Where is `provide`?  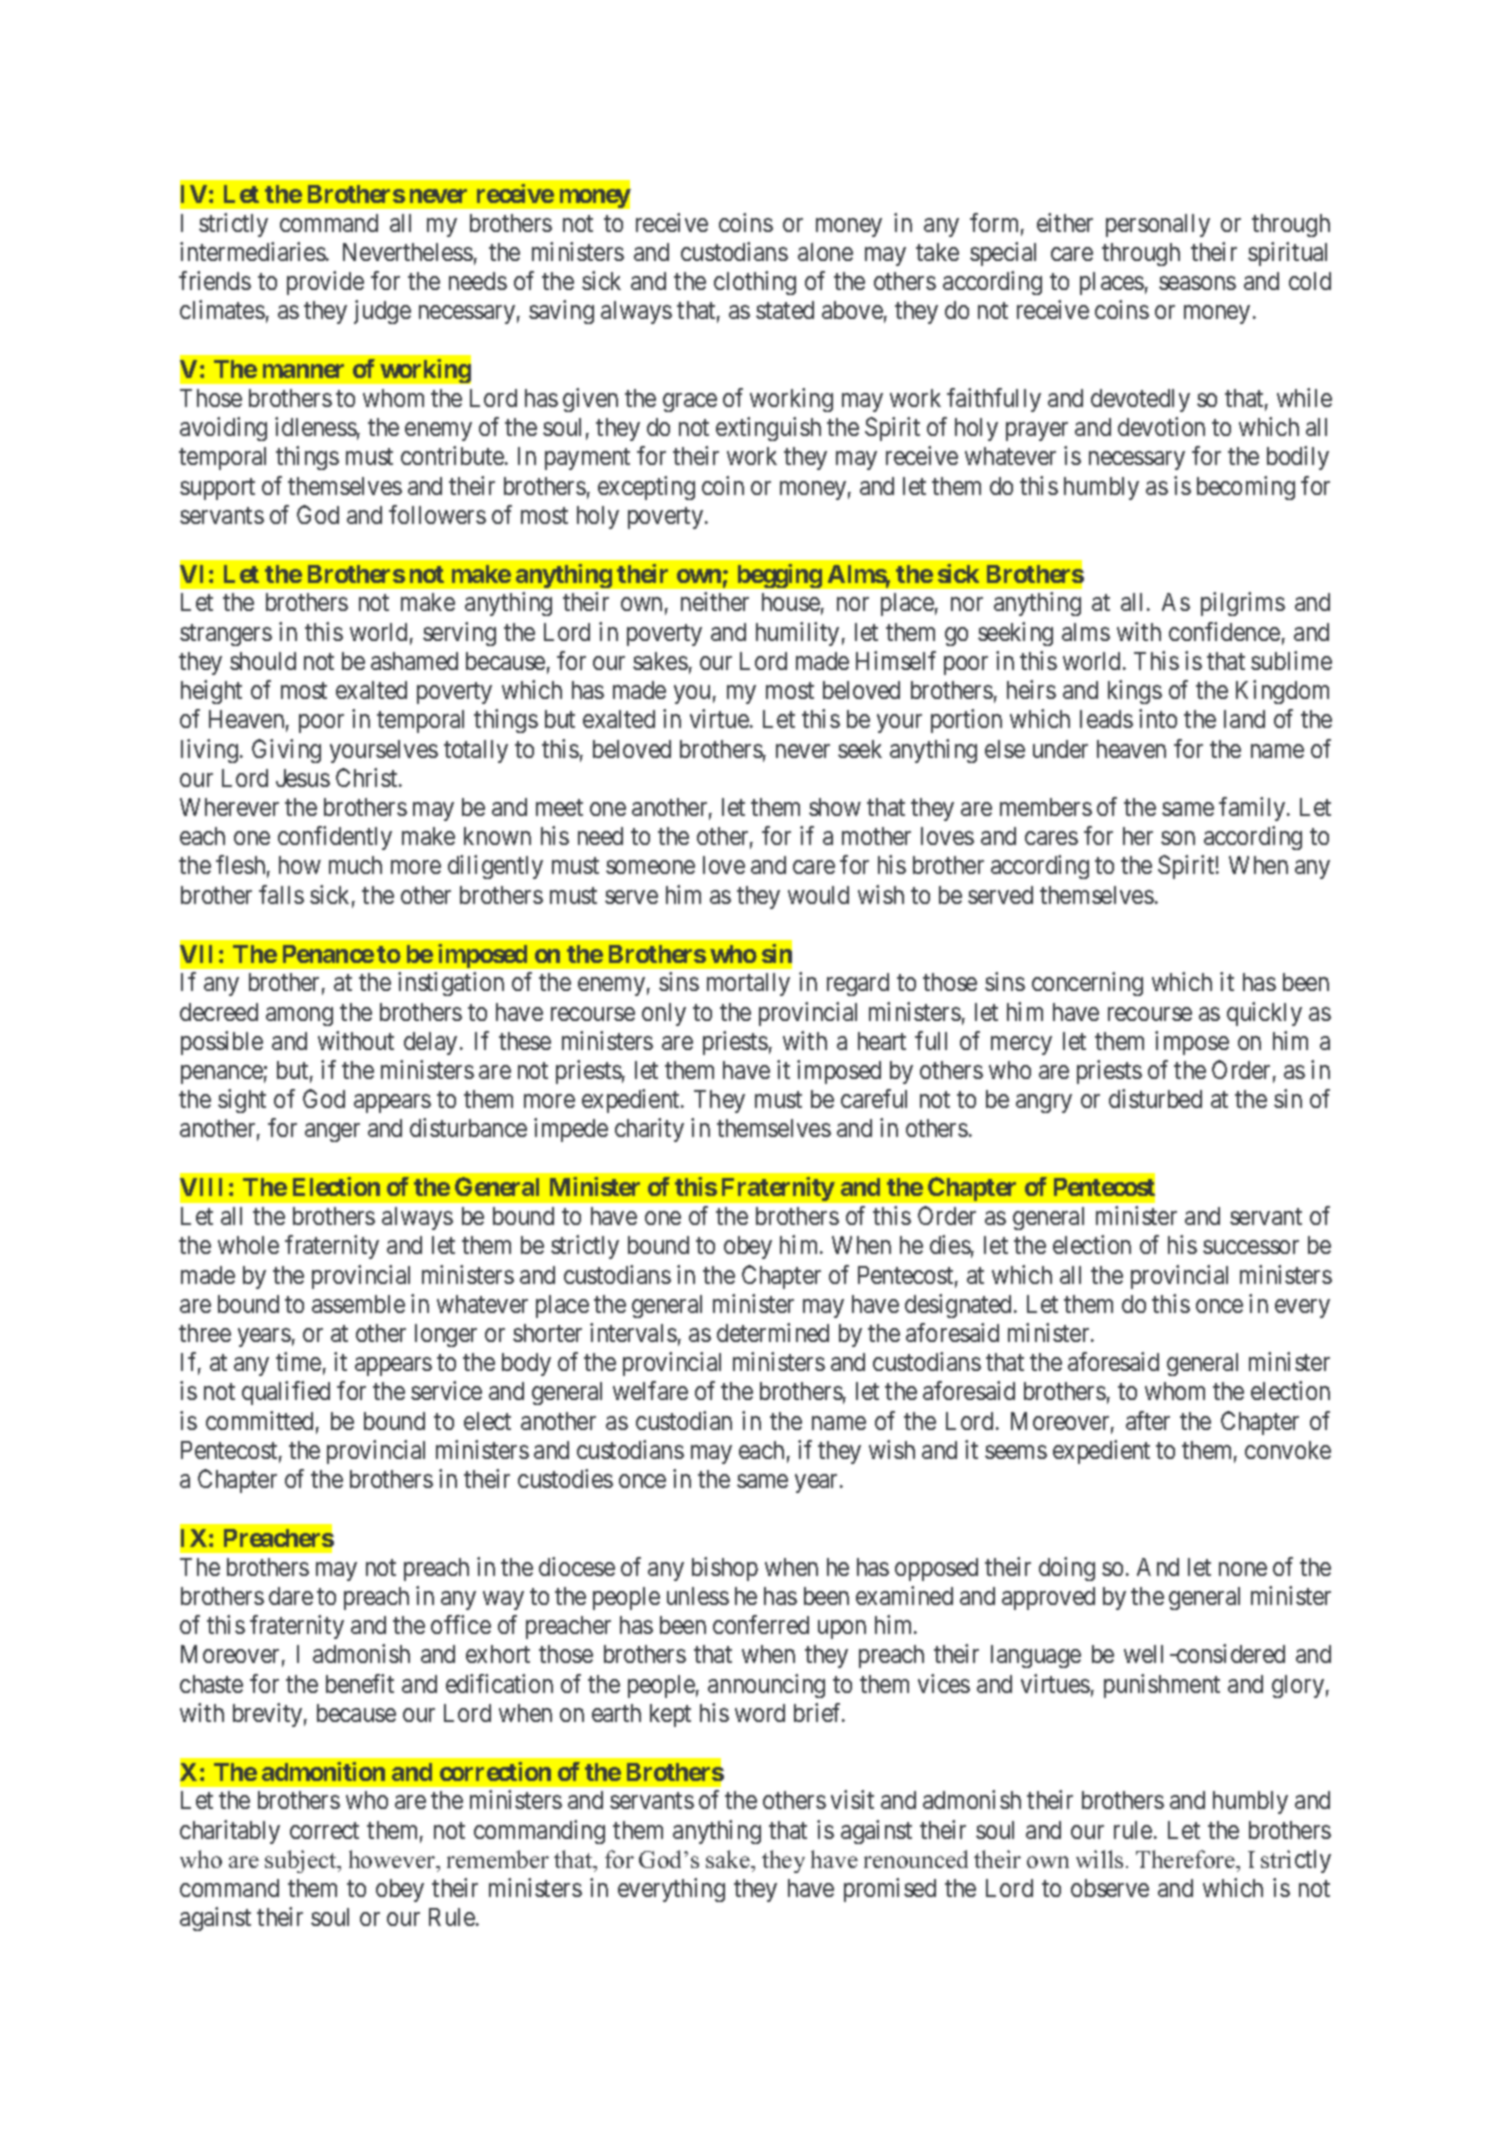
provide is located at coordinates (325, 283).
